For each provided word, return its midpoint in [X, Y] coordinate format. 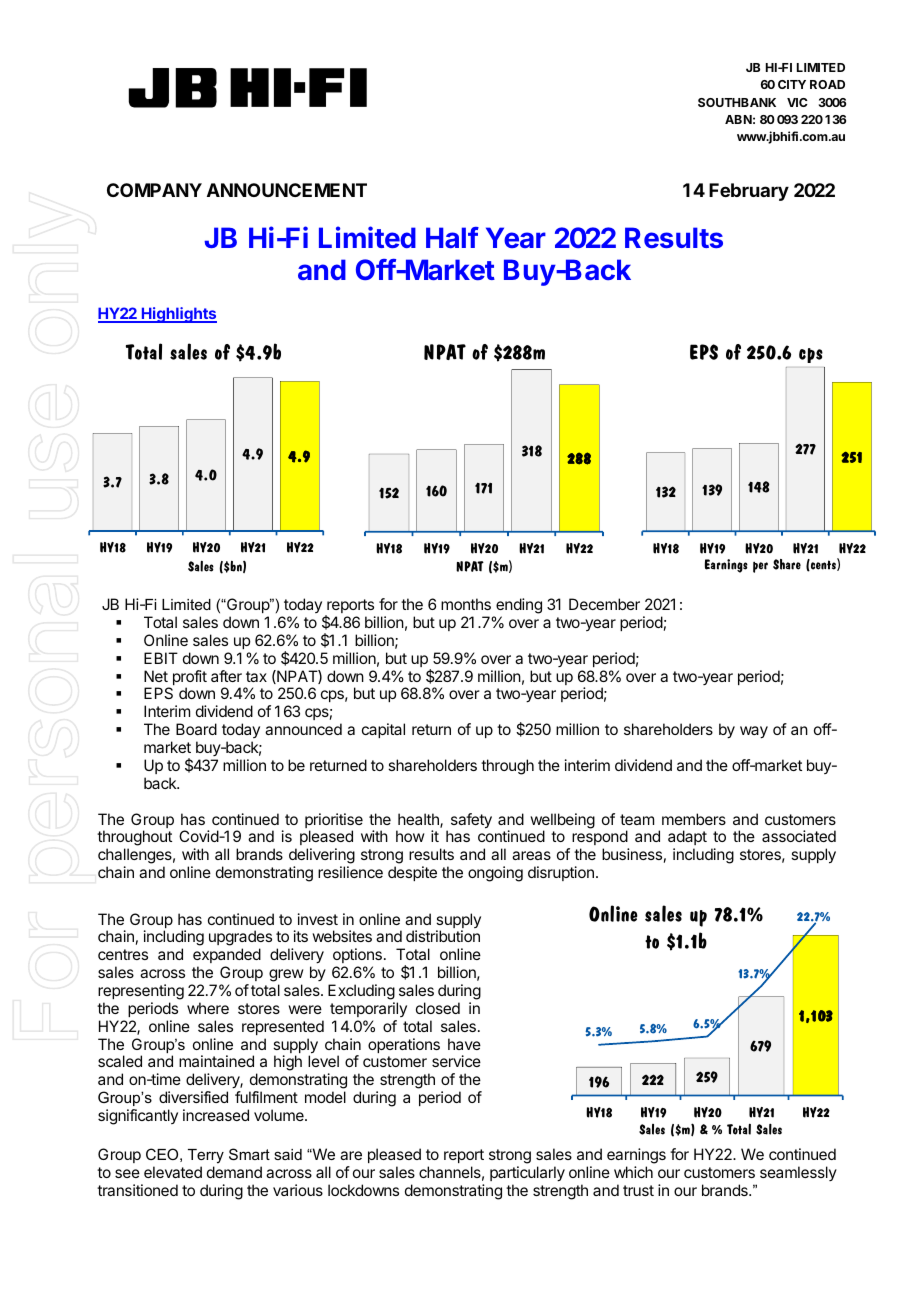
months [466, 604]
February [749, 192]
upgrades [240, 939]
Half [452, 237]
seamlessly [798, 1173]
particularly [527, 1174]
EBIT [161, 658]
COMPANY [154, 190]
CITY [792, 84]
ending [519, 606]
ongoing [495, 874]
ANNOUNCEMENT [287, 190]
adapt [687, 837]
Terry [206, 1158]
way [754, 732]
